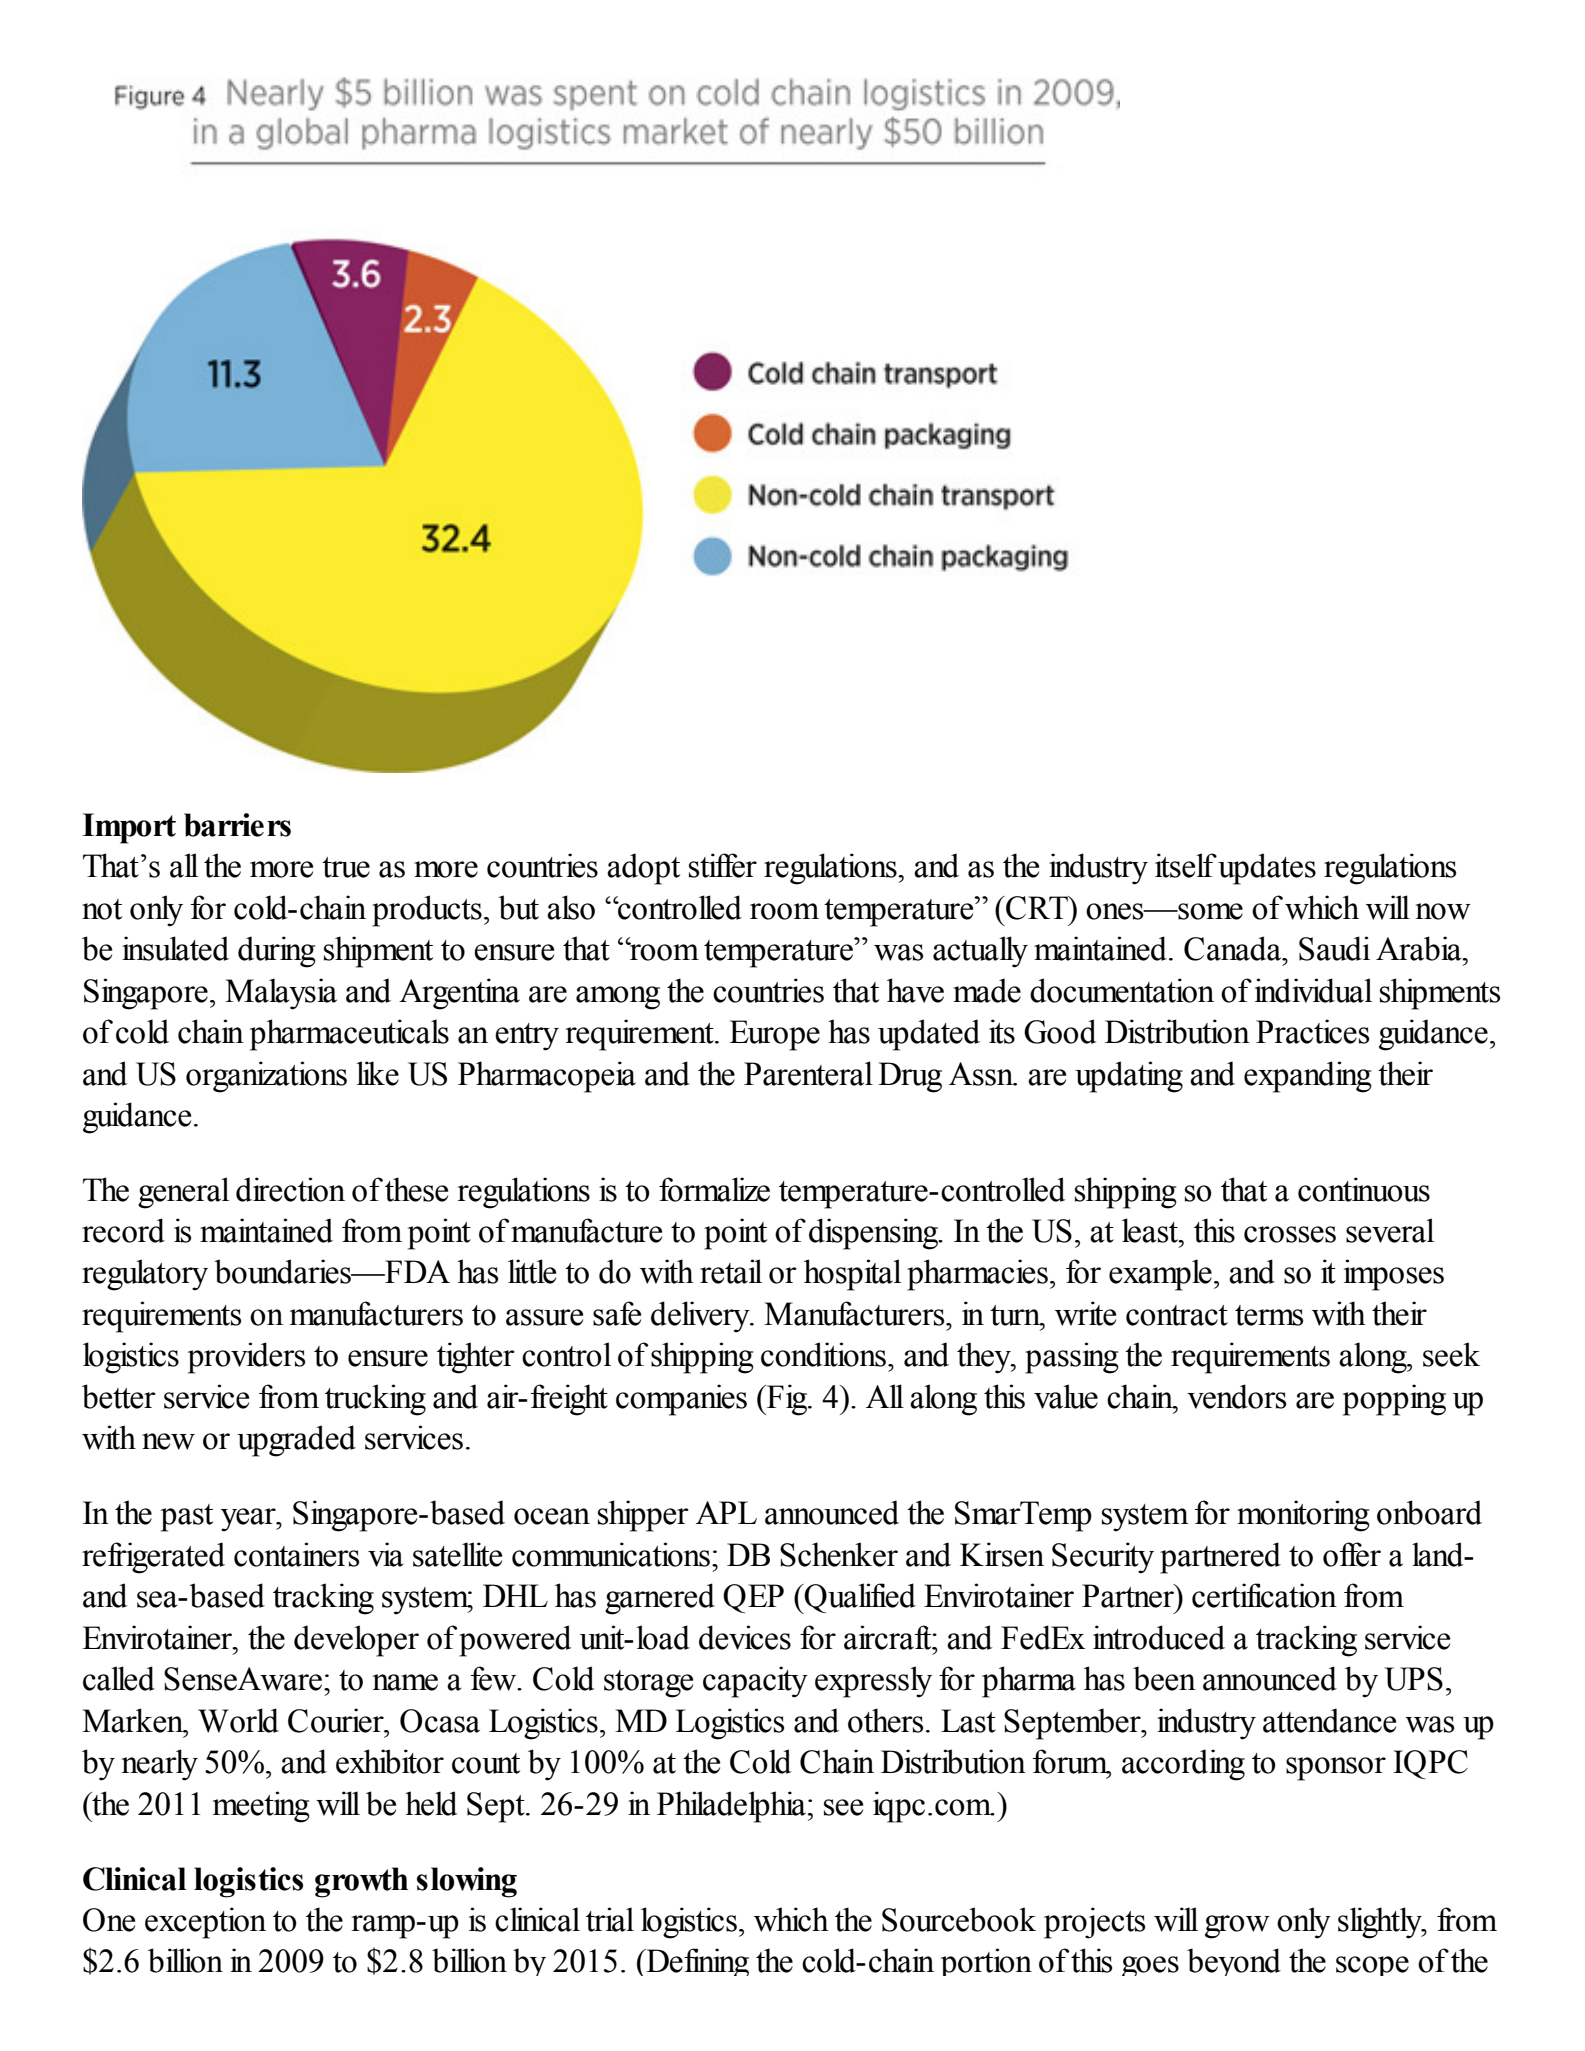  What do you see at coordinates (1236, 1396) in the screenshot?
I see `vendors` at bounding box center [1236, 1396].
